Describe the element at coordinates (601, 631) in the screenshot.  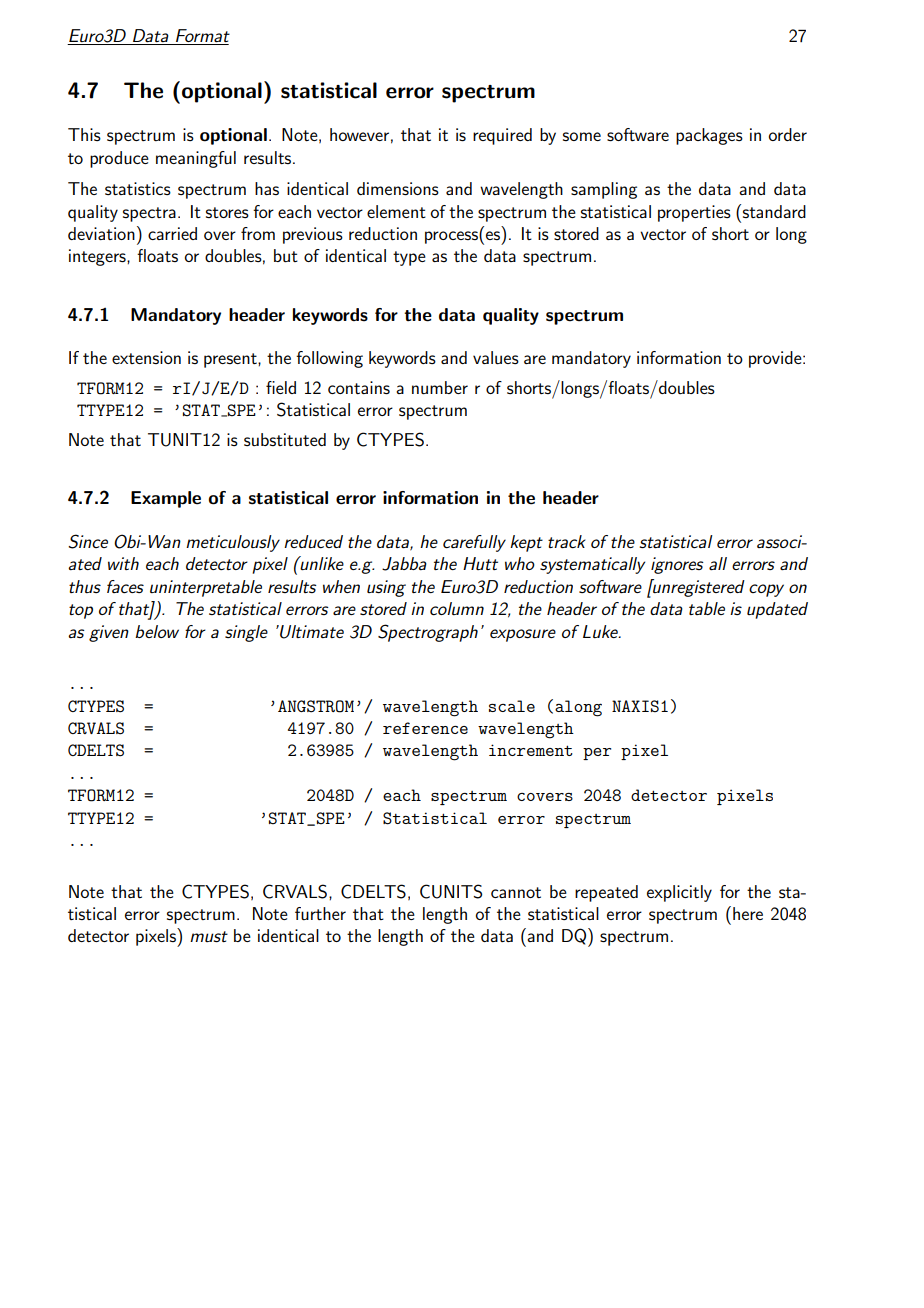
I see `Luke` at that location.
